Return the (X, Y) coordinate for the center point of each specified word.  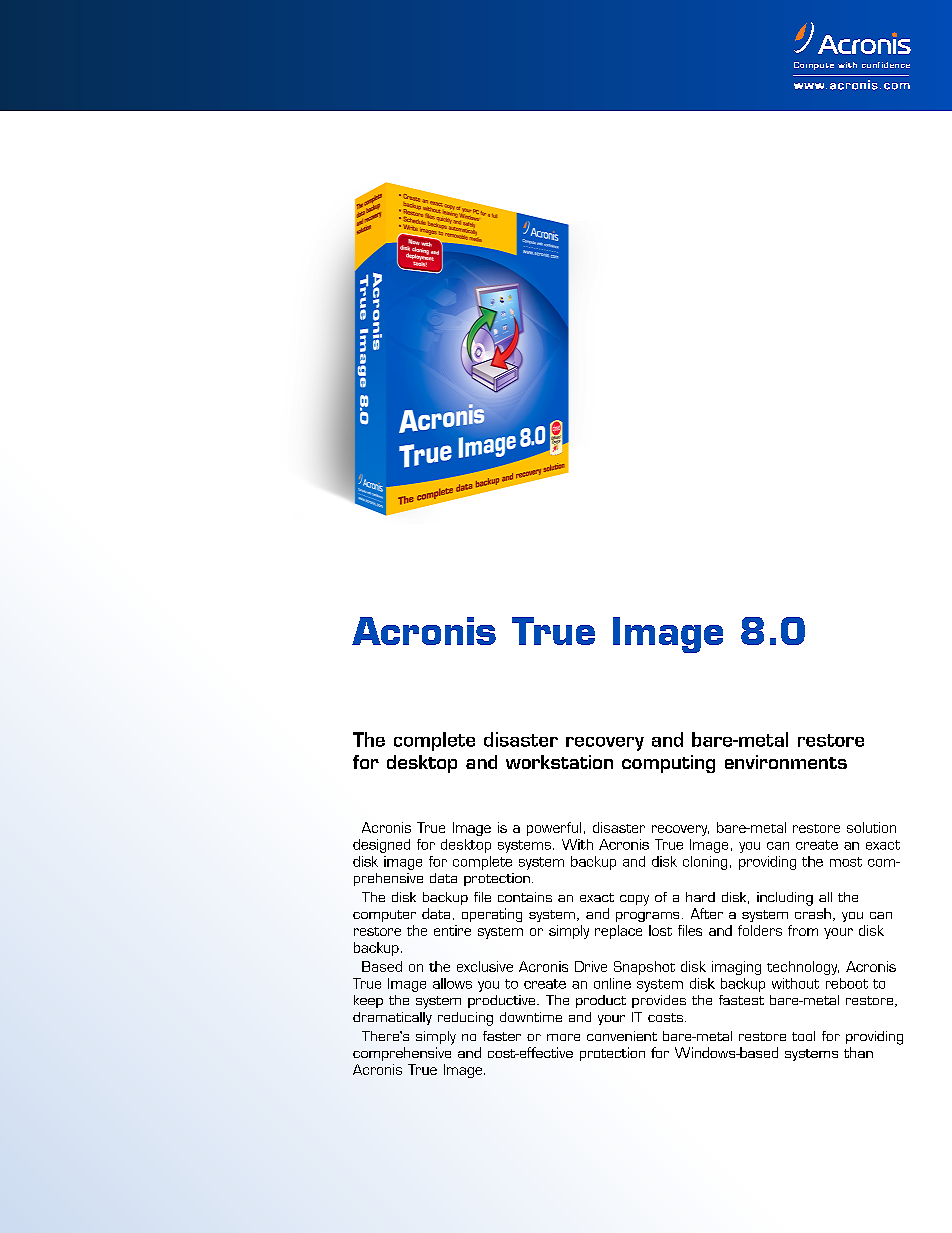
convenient (622, 1036)
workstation (559, 762)
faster (502, 1036)
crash (813, 913)
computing (668, 764)
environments (786, 762)
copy (634, 900)
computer (384, 916)
